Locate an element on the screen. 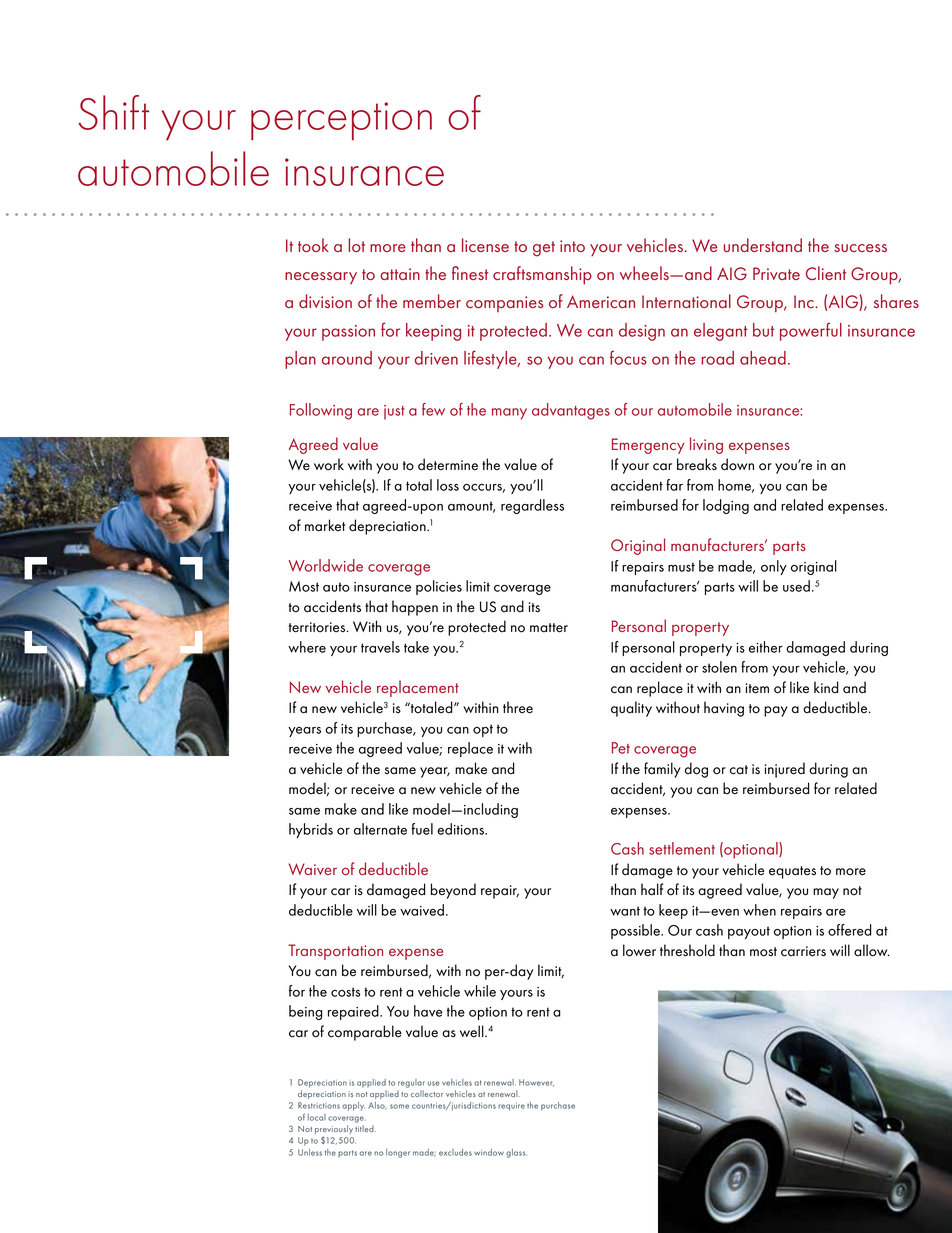  hybrids is located at coordinates (311, 830).
